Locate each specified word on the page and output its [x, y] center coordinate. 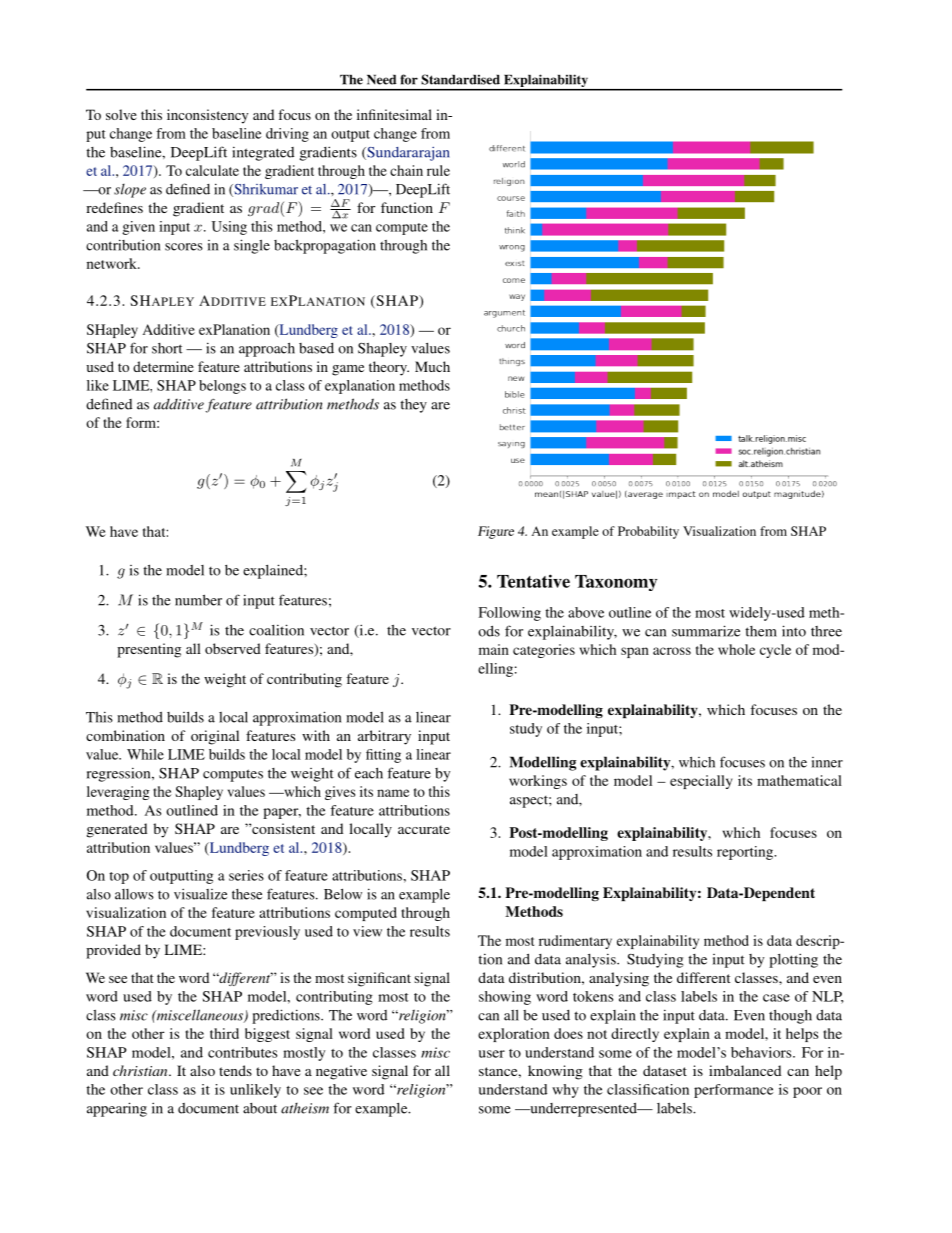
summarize [706, 631]
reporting [746, 853]
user [491, 1054]
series [246, 875]
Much [432, 366]
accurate [424, 829]
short [167, 348]
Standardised [460, 79]
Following [510, 614]
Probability [648, 532]
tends [235, 1070]
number [198, 600]
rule [438, 170]
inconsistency [207, 116]
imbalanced [745, 1070]
